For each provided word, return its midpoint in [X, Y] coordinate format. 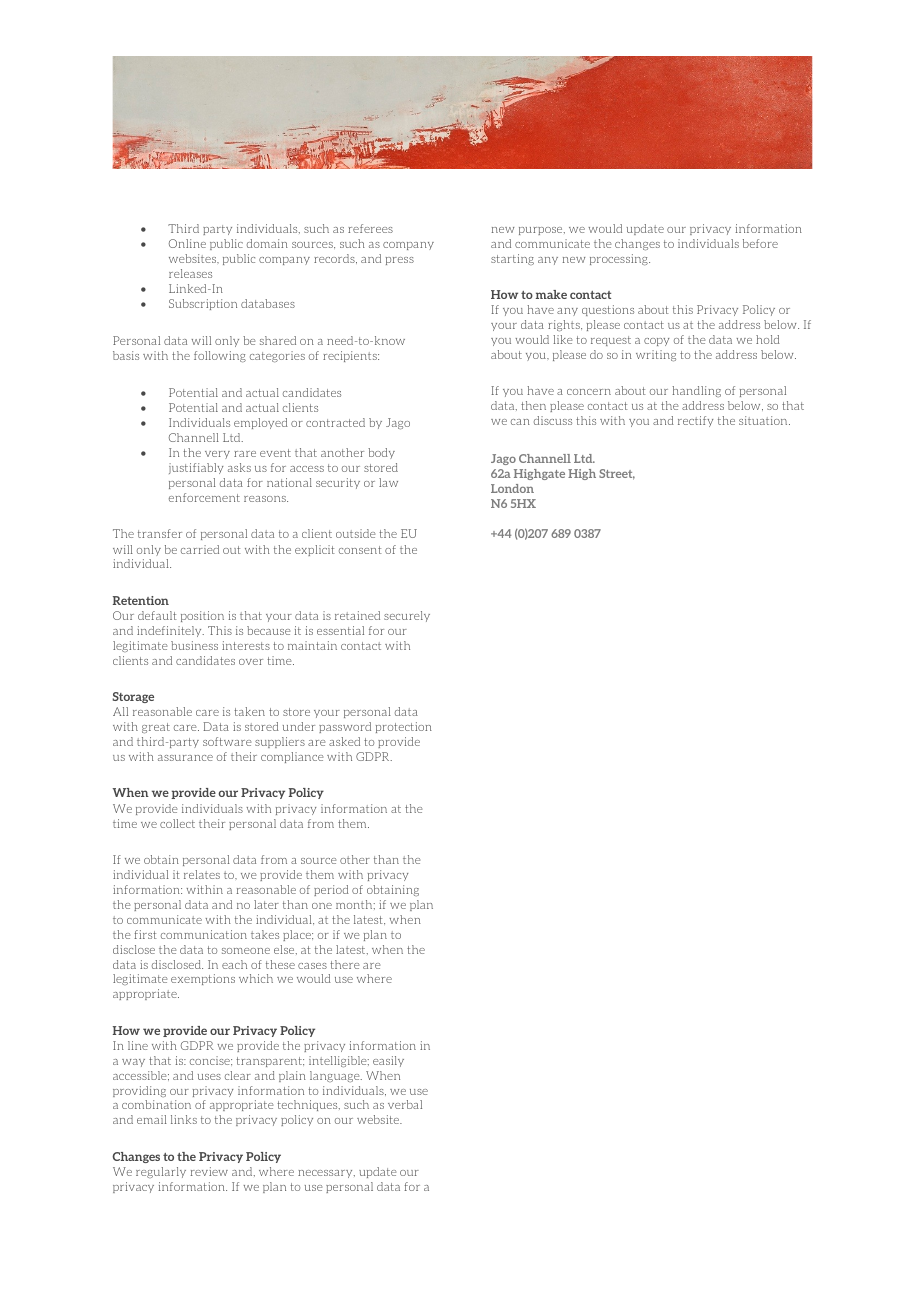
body [381, 453]
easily [388, 1061]
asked [344, 741]
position [202, 616]
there [344, 964]
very [217, 455]
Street [617, 474]
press [400, 261]
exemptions [203, 979]
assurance [185, 758]
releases [190, 273]
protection [404, 727]
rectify [696, 421]
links [184, 1119]
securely [407, 616]
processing [620, 259]
